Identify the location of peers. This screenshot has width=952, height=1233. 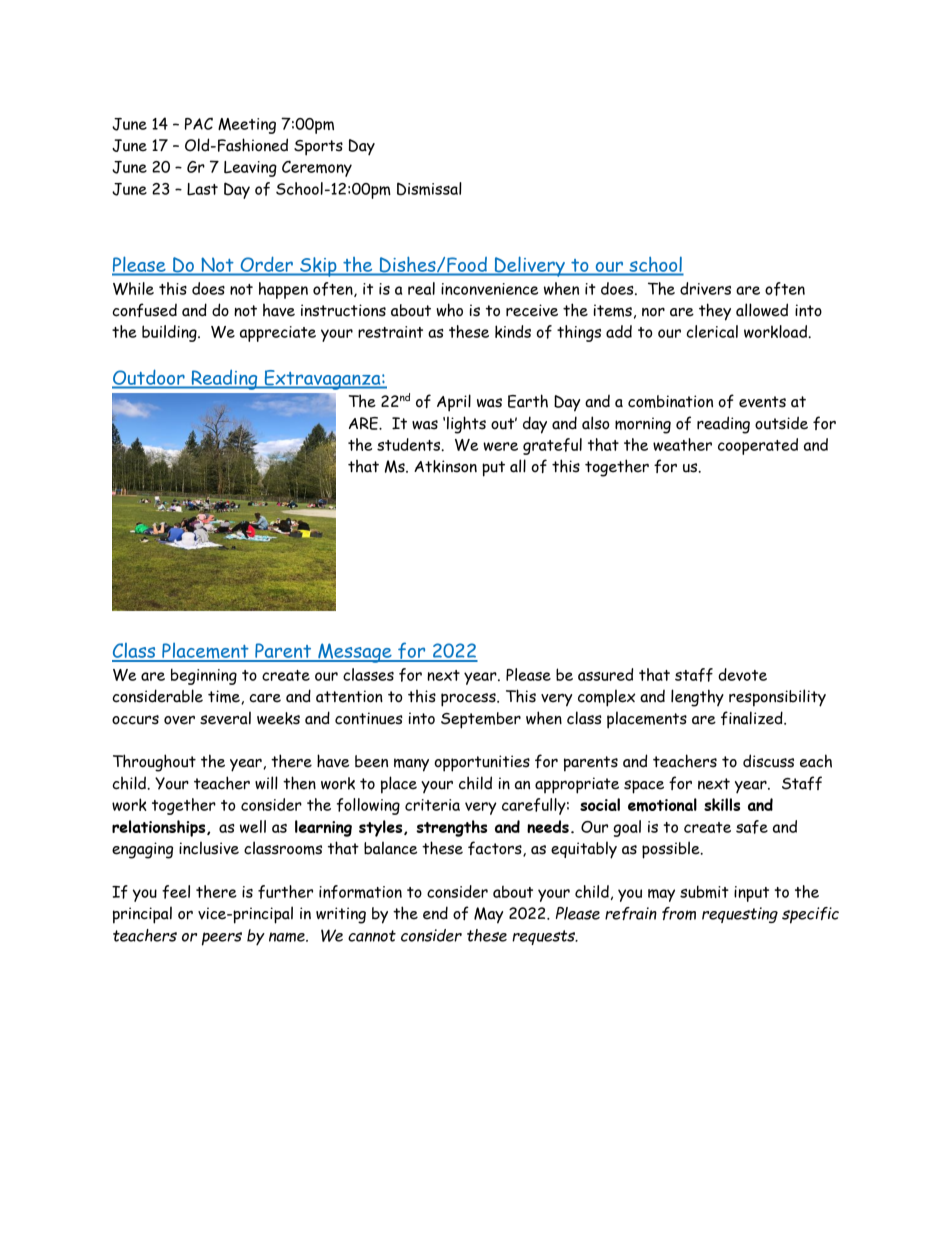
(222, 939).
